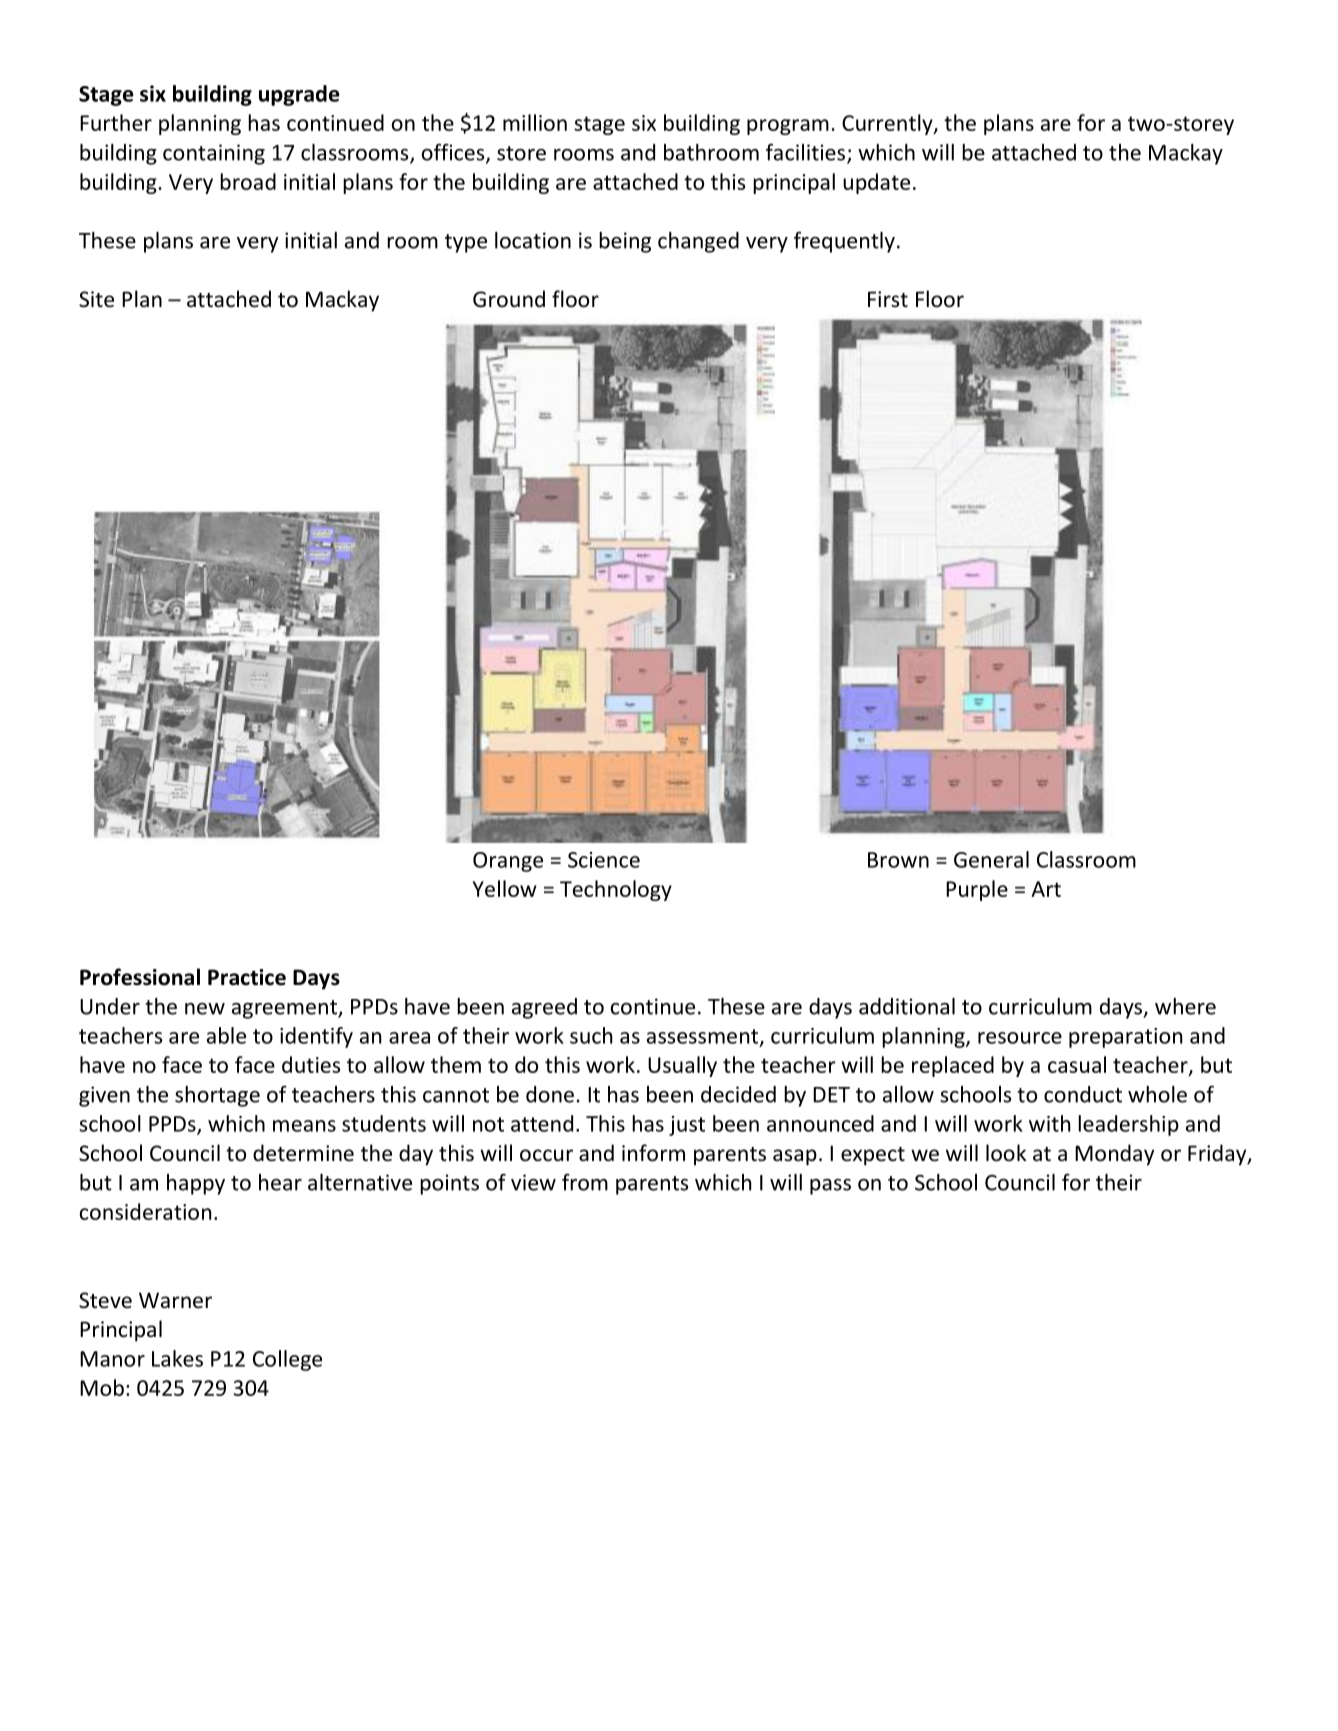 Image resolution: width=1338 pixels, height=1731 pixels. Describe the element at coordinates (888, 124) in the page. I see `Currently` at that location.
